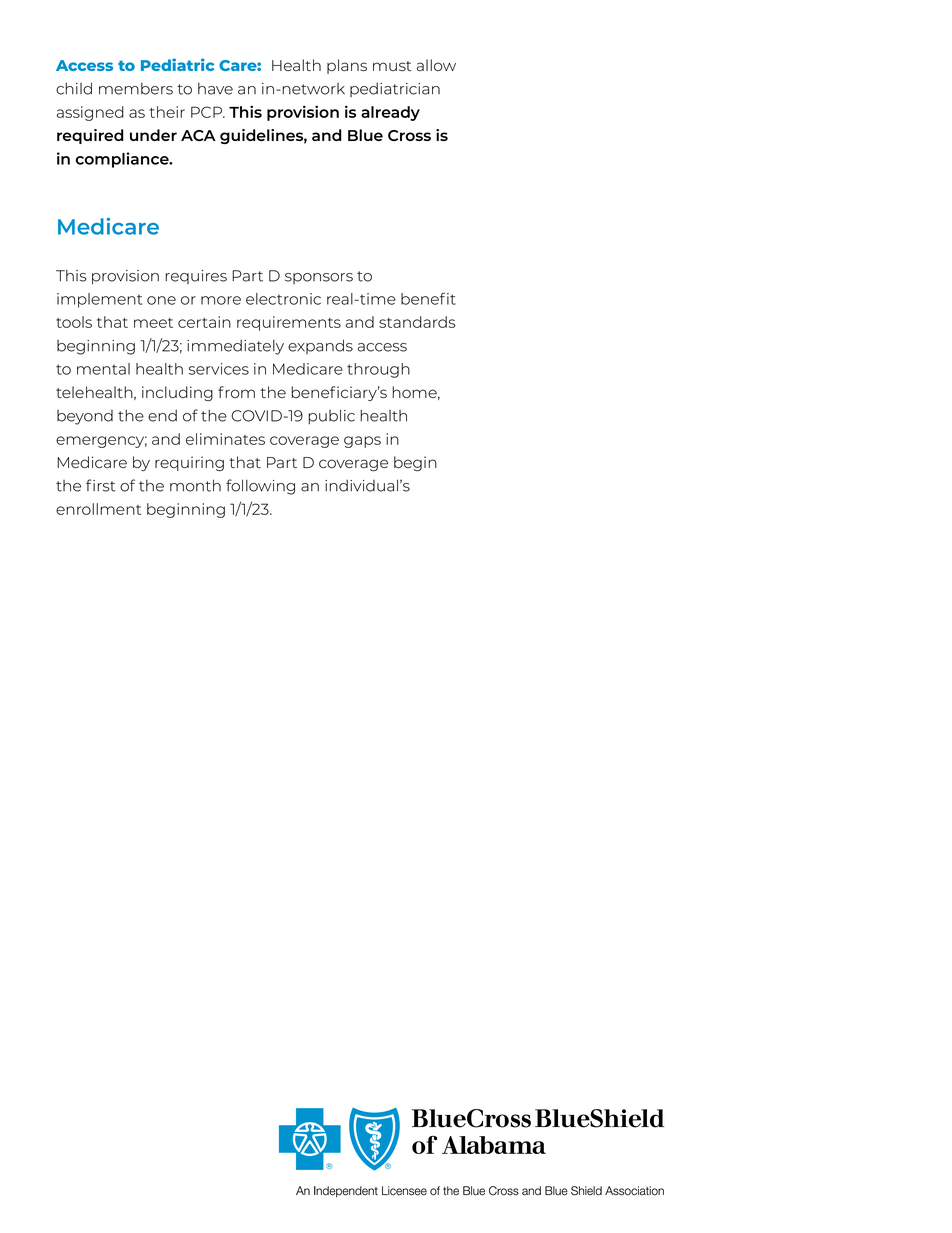 This document has width=952, height=1233. I want to click on must, so click(392, 66).
